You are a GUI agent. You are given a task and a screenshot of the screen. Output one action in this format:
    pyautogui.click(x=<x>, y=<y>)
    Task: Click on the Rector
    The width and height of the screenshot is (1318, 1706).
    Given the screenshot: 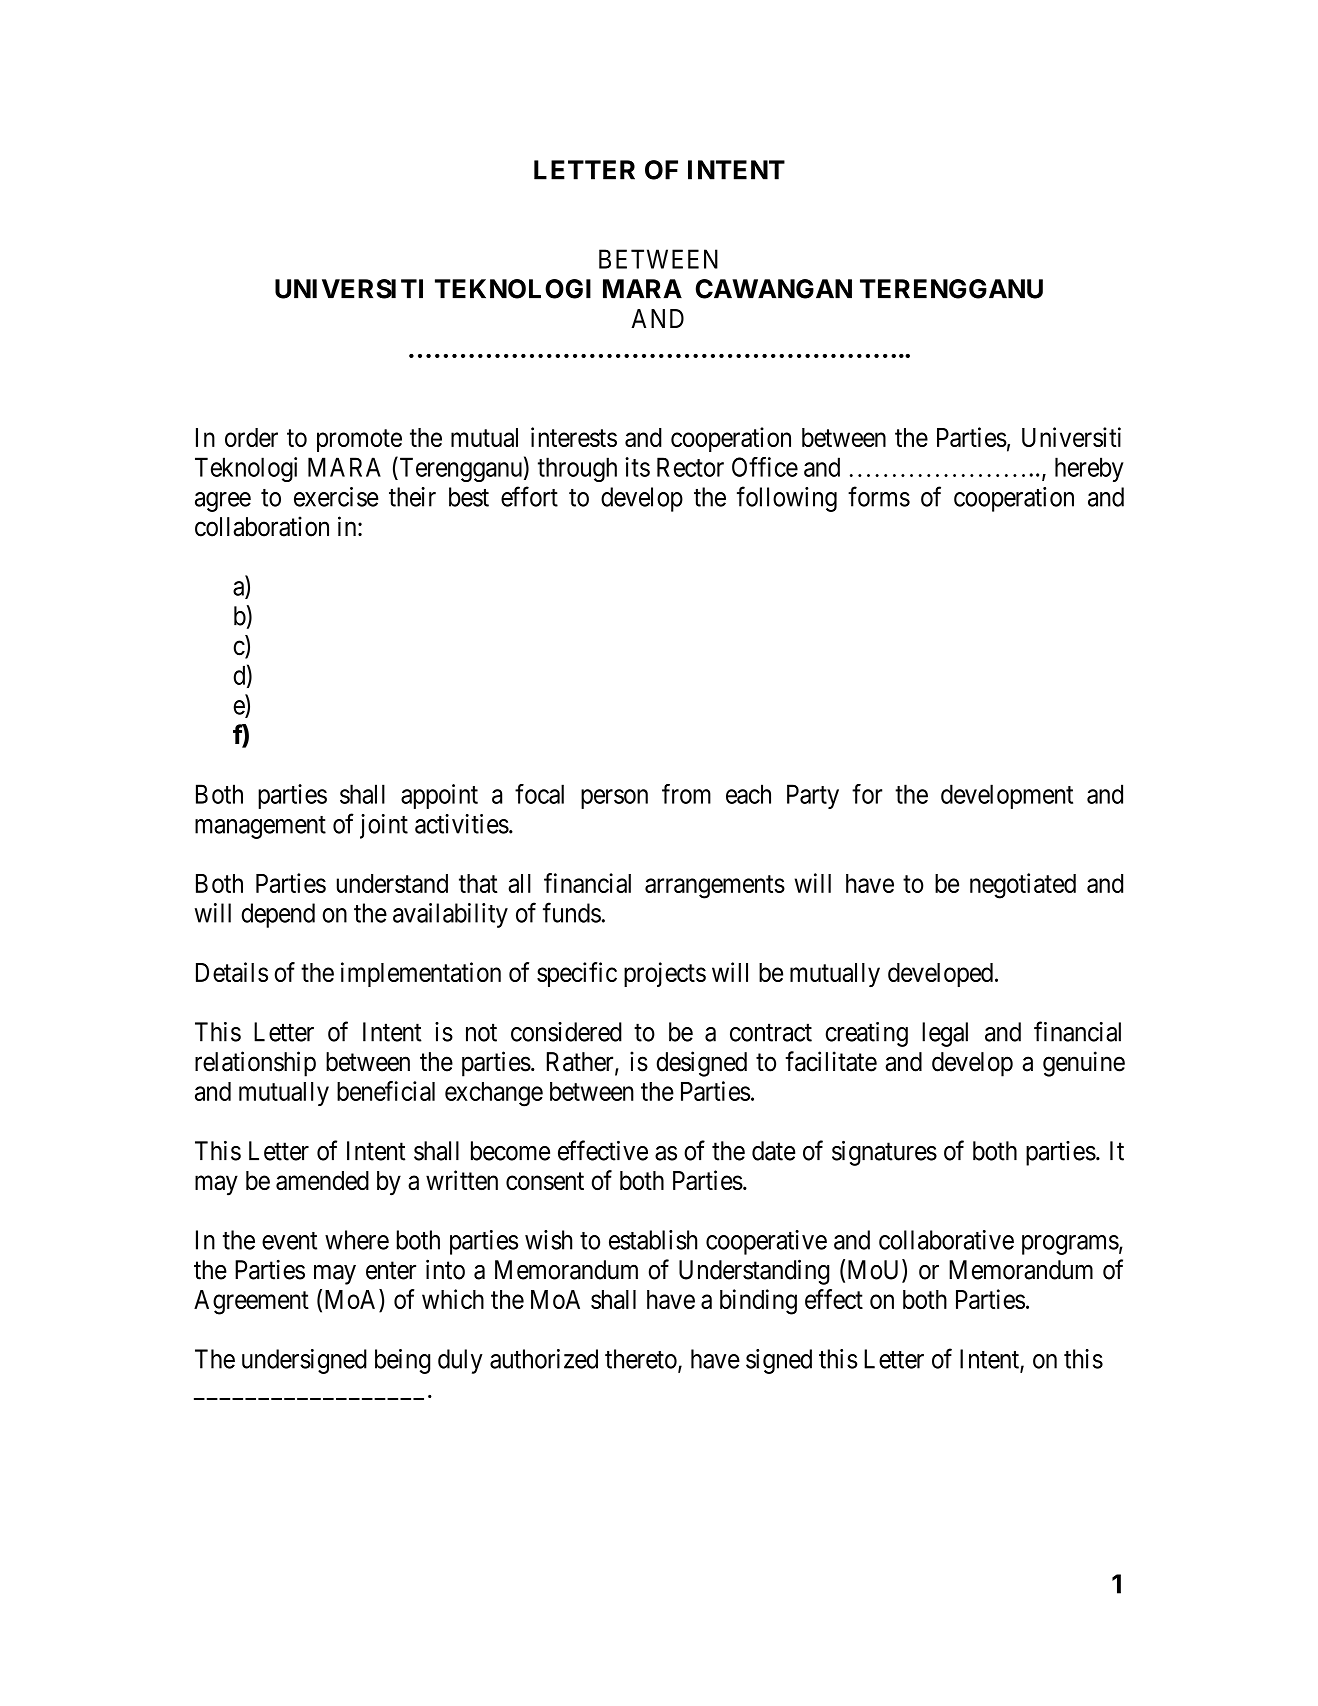 What is the action you would take?
    pyautogui.click(x=690, y=467)
